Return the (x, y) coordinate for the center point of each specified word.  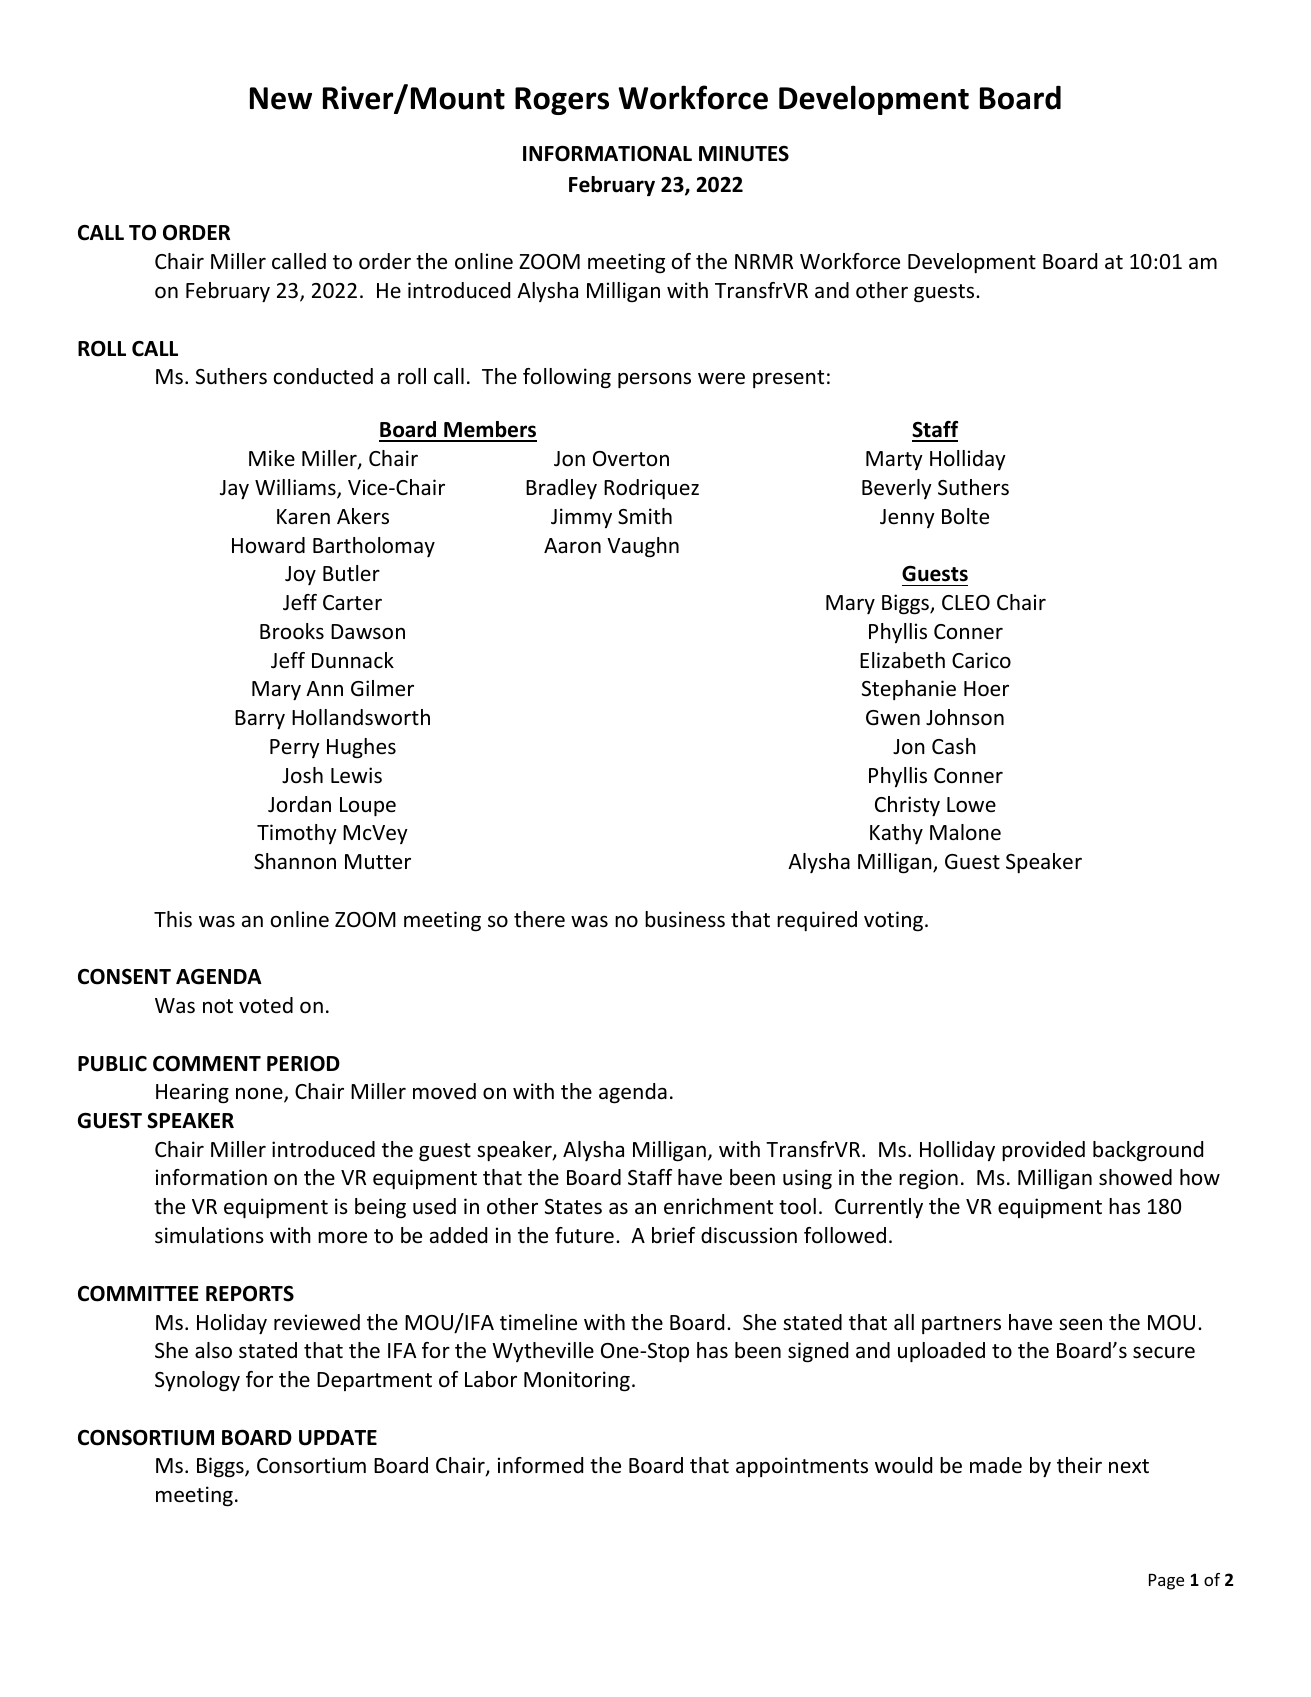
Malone (965, 832)
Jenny (907, 518)
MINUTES (744, 154)
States (573, 1207)
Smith (645, 516)
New (281, 98)
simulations (209, 1235)
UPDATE (338, 1438)
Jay (234, 489)
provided (1043, 1151)
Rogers (562, 101)
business (685, 919)
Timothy (297, 834)
